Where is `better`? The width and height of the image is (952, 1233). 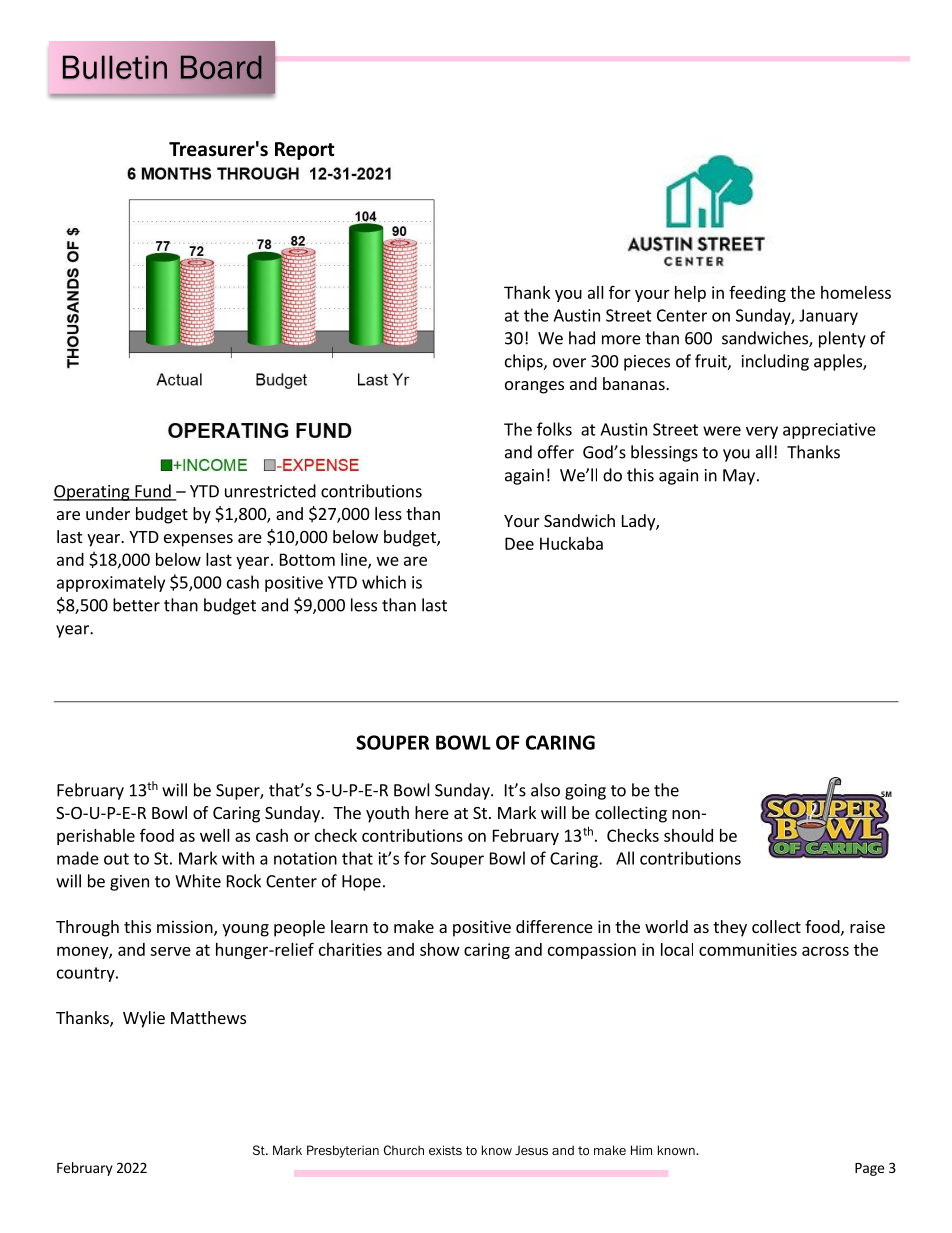 better is located at coordinates (136, 605).
